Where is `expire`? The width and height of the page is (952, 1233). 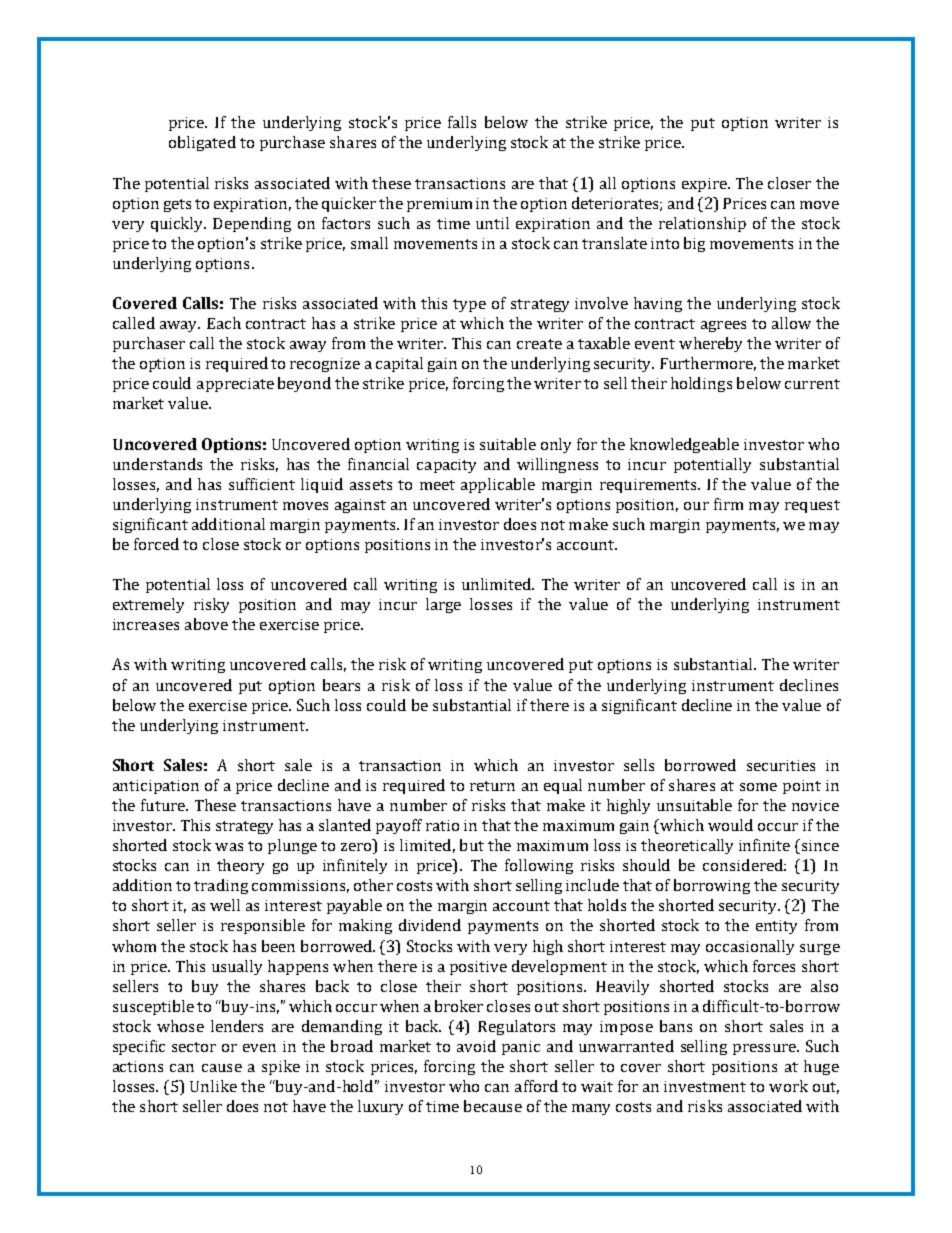
expire is located at coordinates (705, 185).
